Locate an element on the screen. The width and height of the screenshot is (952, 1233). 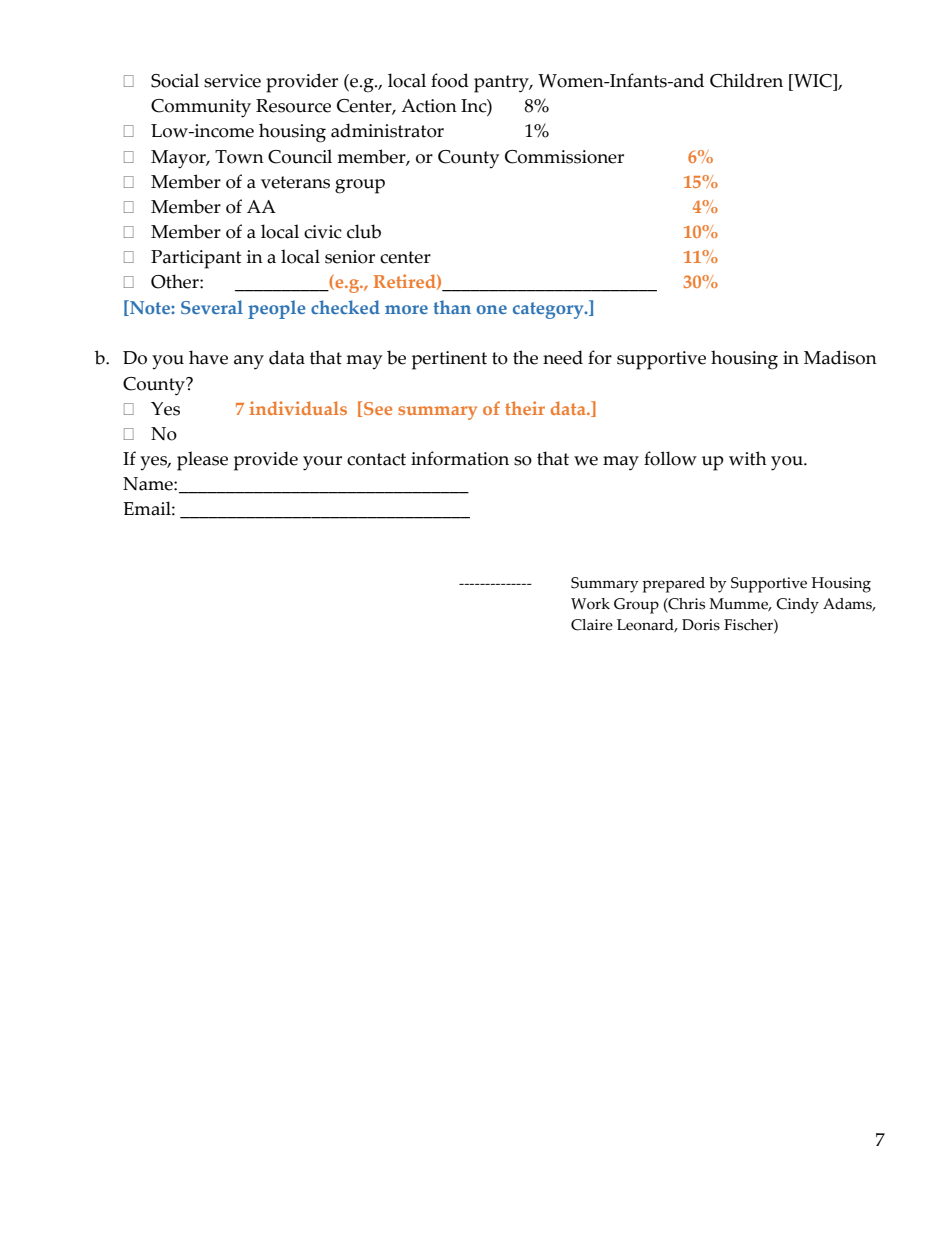
food is located at coordinates (450, 80).
